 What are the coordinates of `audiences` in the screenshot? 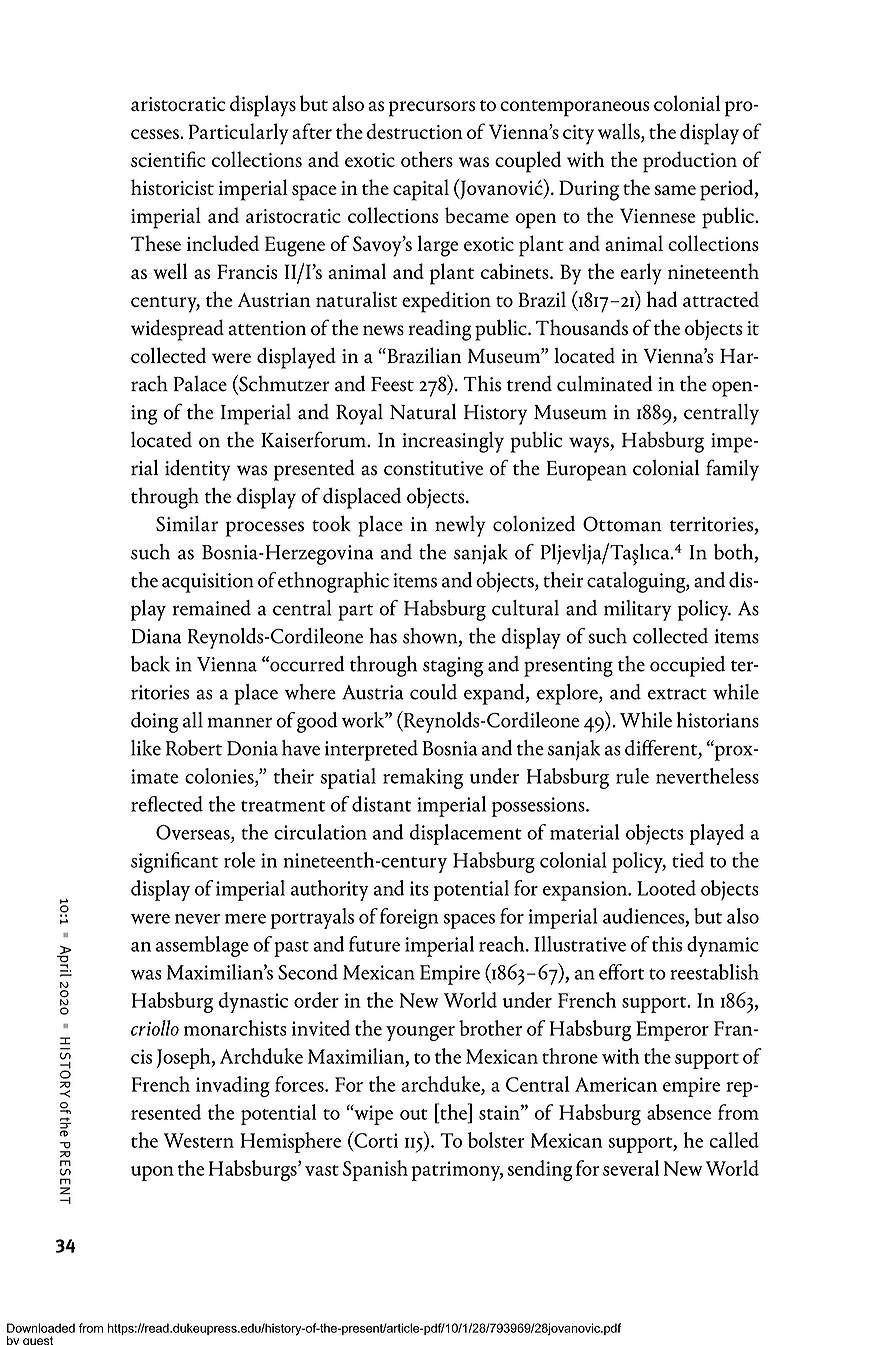 It's located at (645, 917).
